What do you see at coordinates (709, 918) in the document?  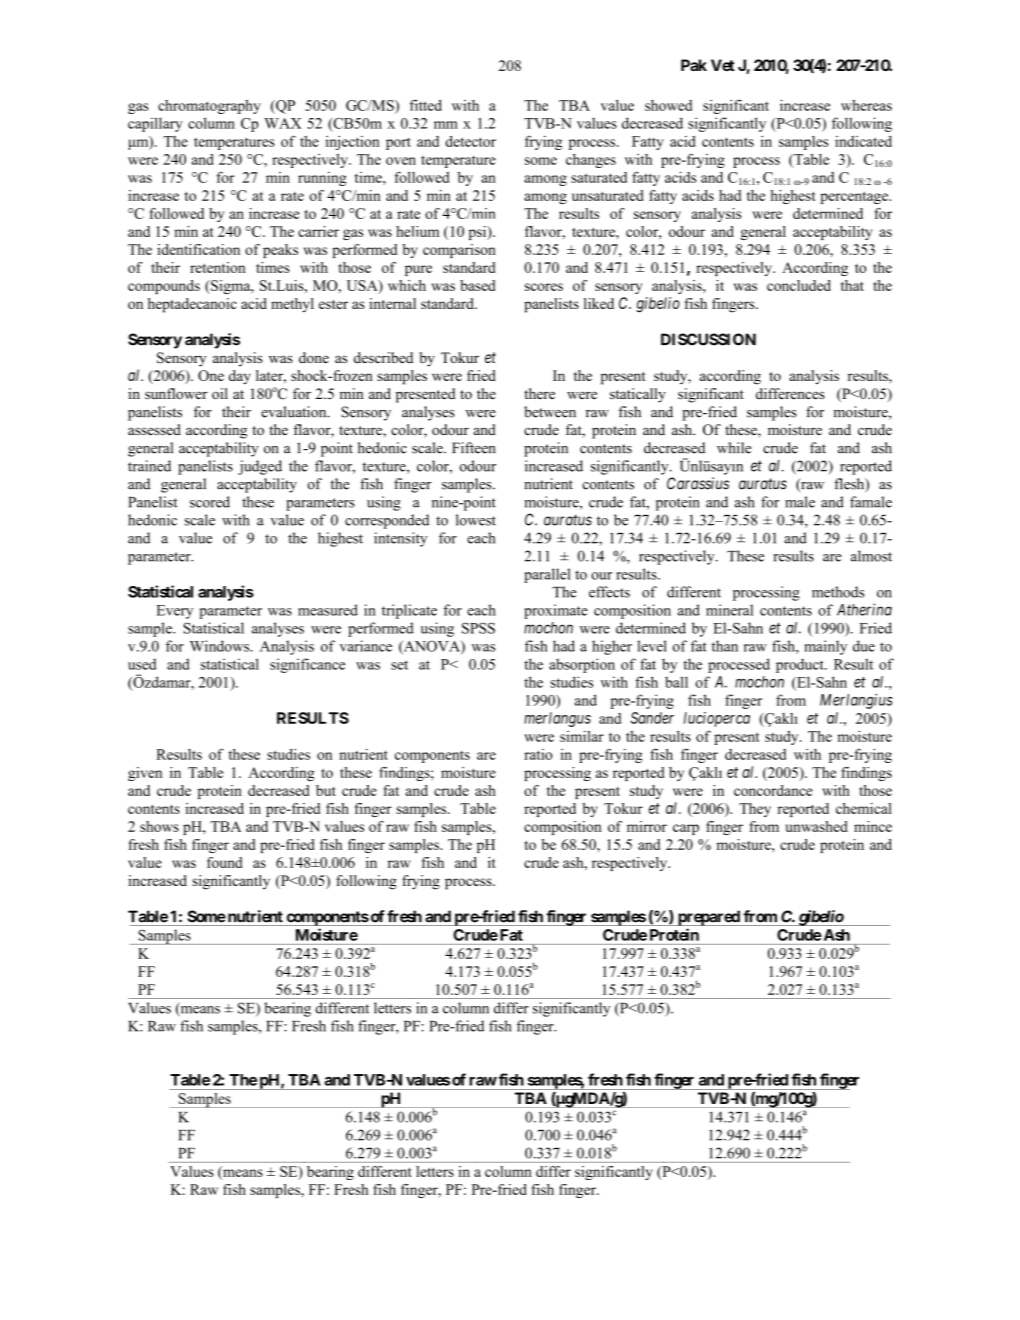 I see `prepared` at bounding box center [709, 918].
